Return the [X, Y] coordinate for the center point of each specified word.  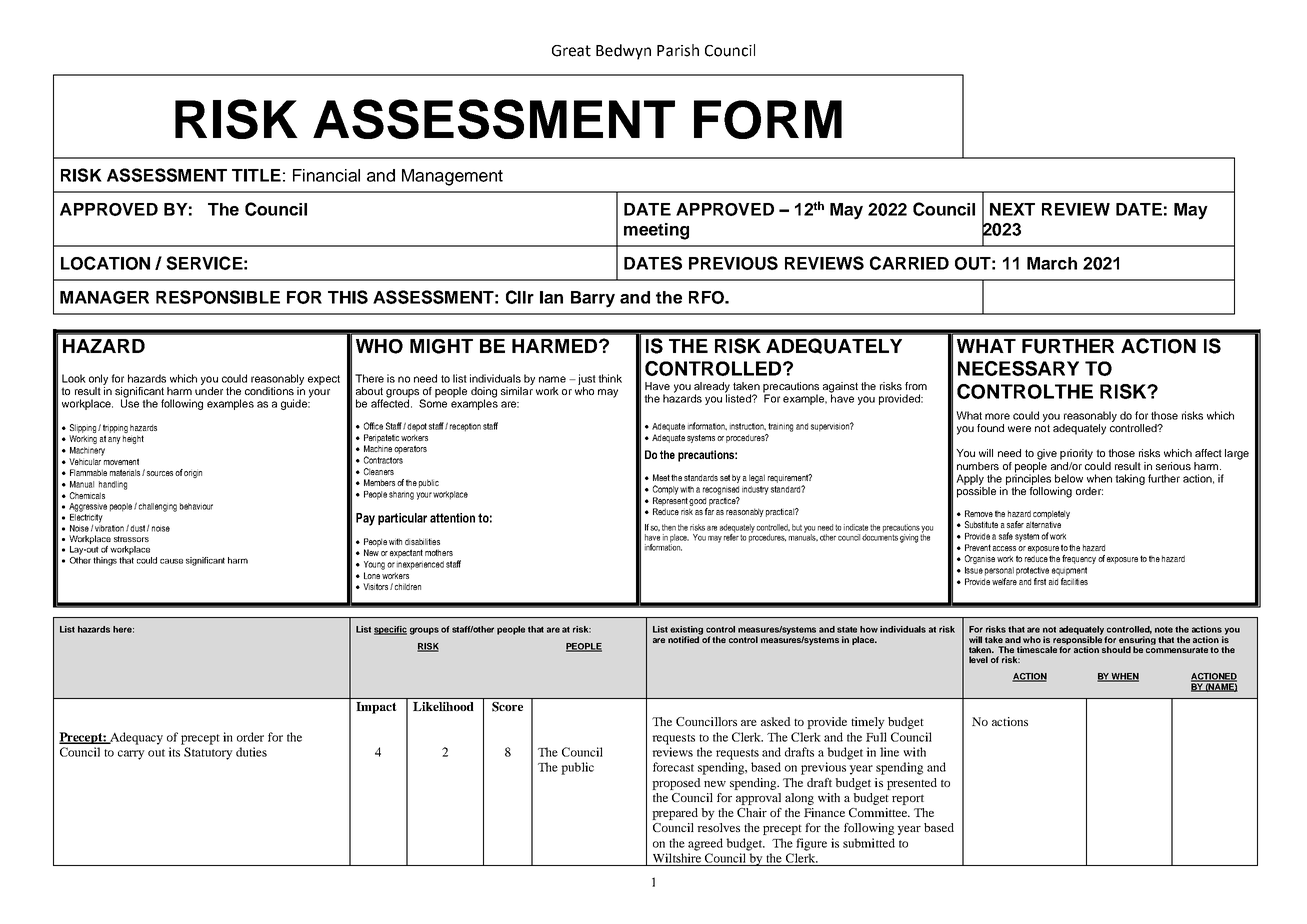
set [725, 477]
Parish [678, 50]
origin [193, 473]
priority [1076, 454]
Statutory [208, 753]
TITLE [256, 175]
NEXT [1012, 209]
